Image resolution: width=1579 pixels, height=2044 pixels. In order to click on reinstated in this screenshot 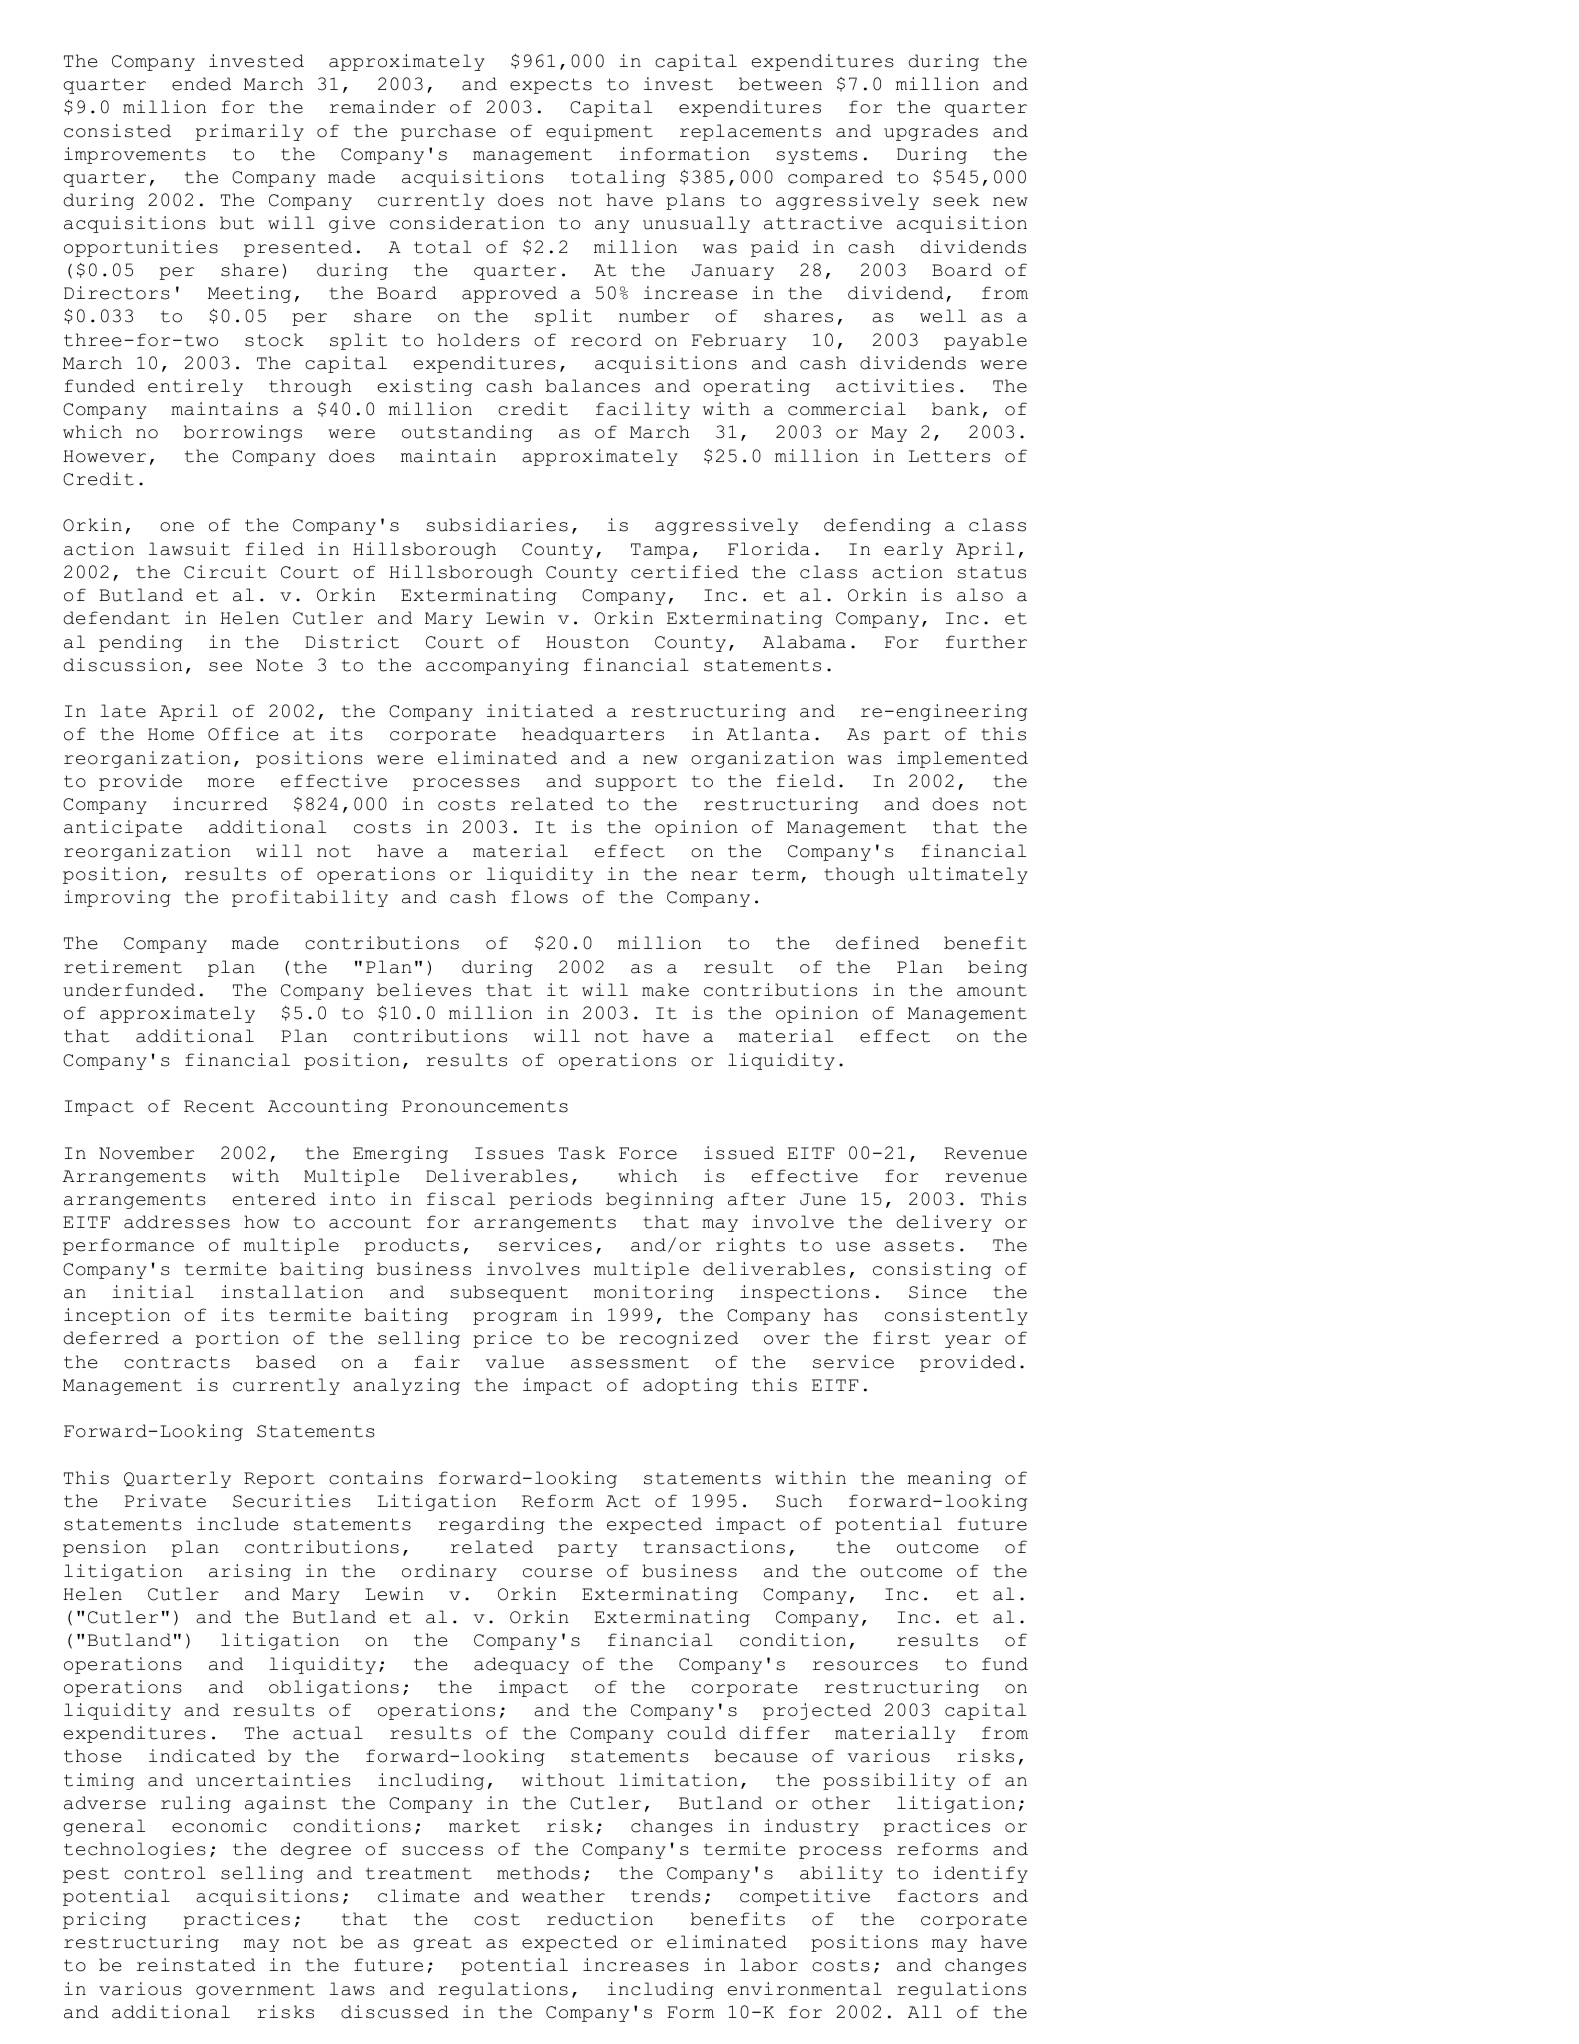, I will do `click(196, 1965)`.
